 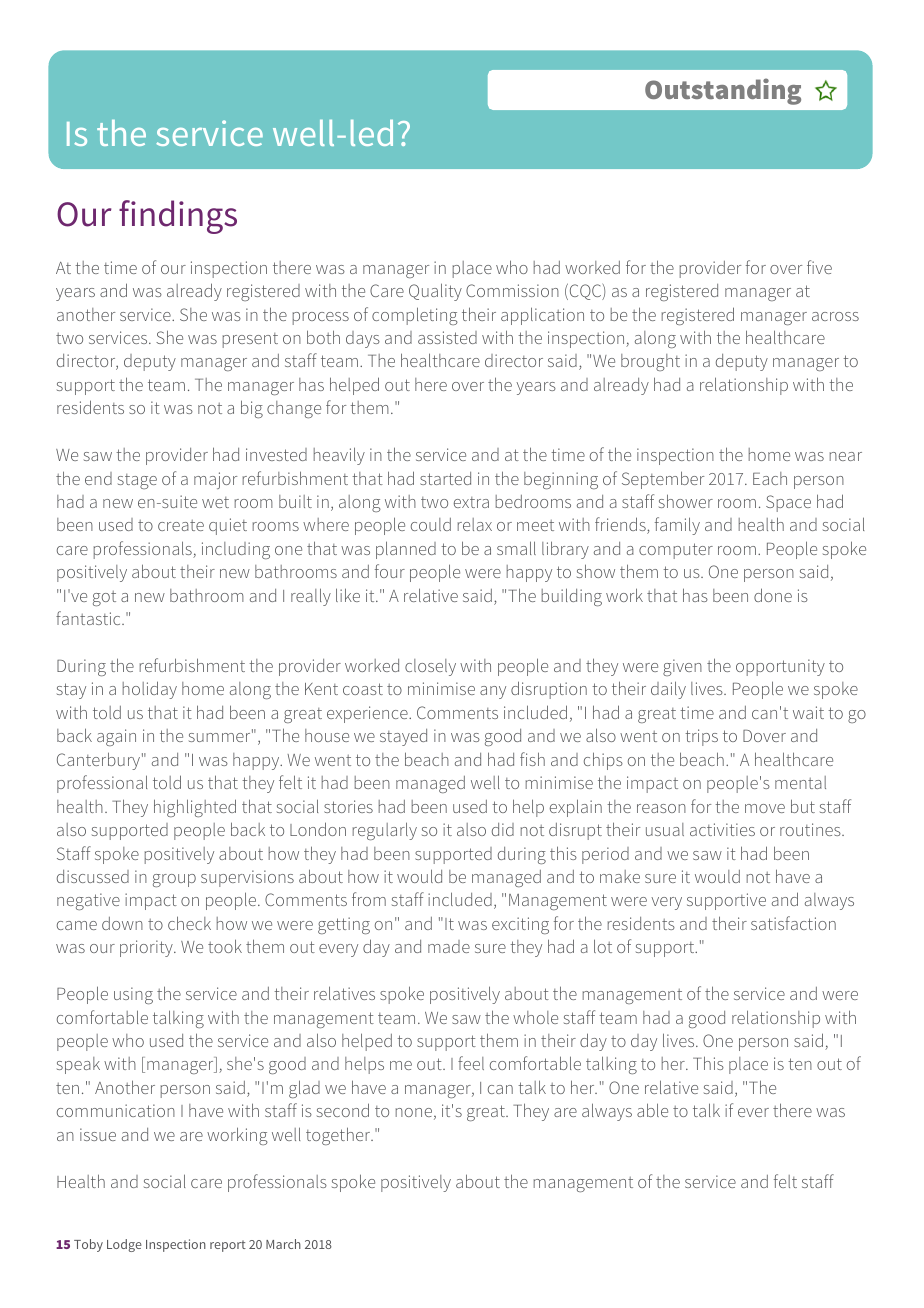 I want to click on holiday, so click(x=150, y=690).
